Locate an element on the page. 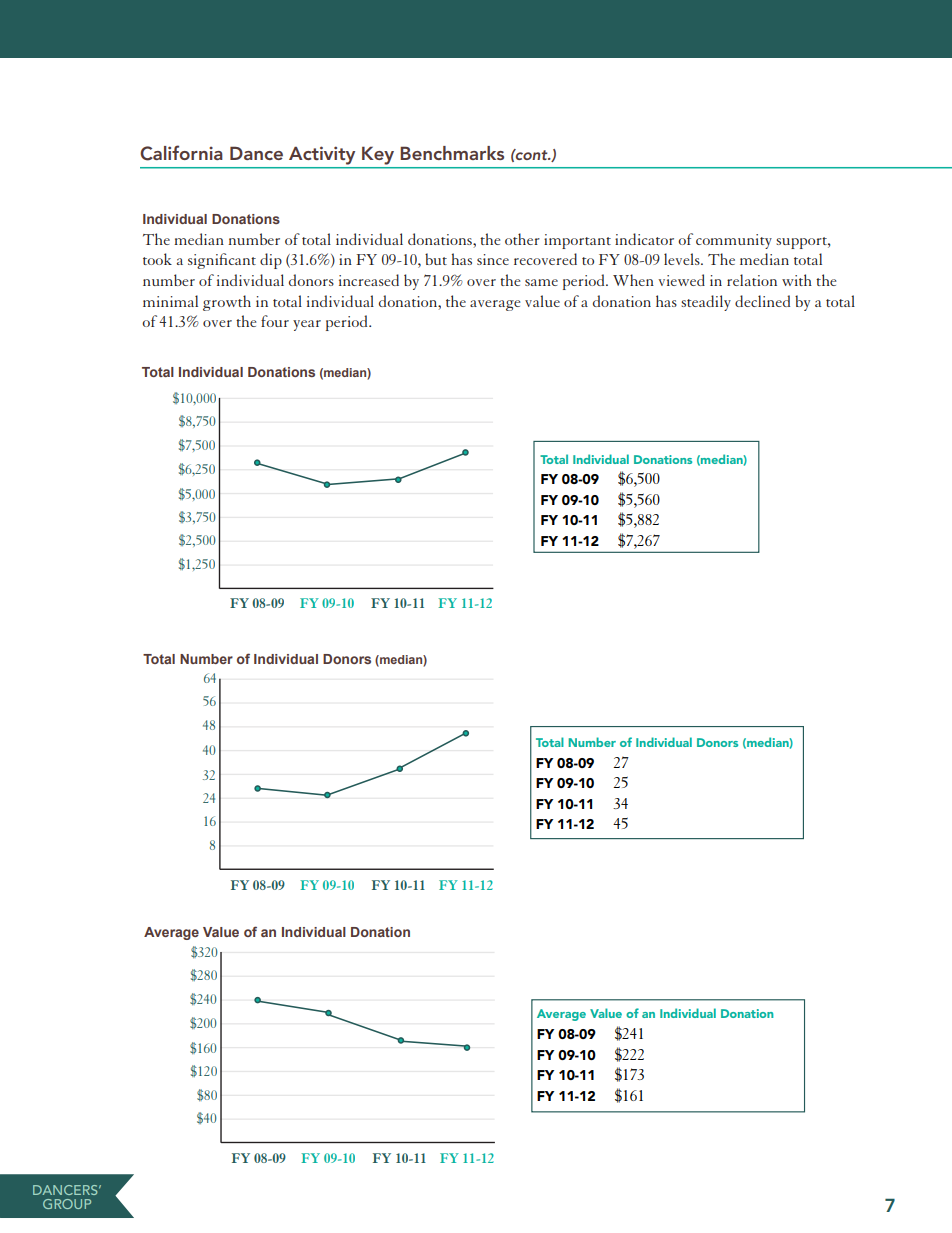  significant is located at coordinates (222, 261).
